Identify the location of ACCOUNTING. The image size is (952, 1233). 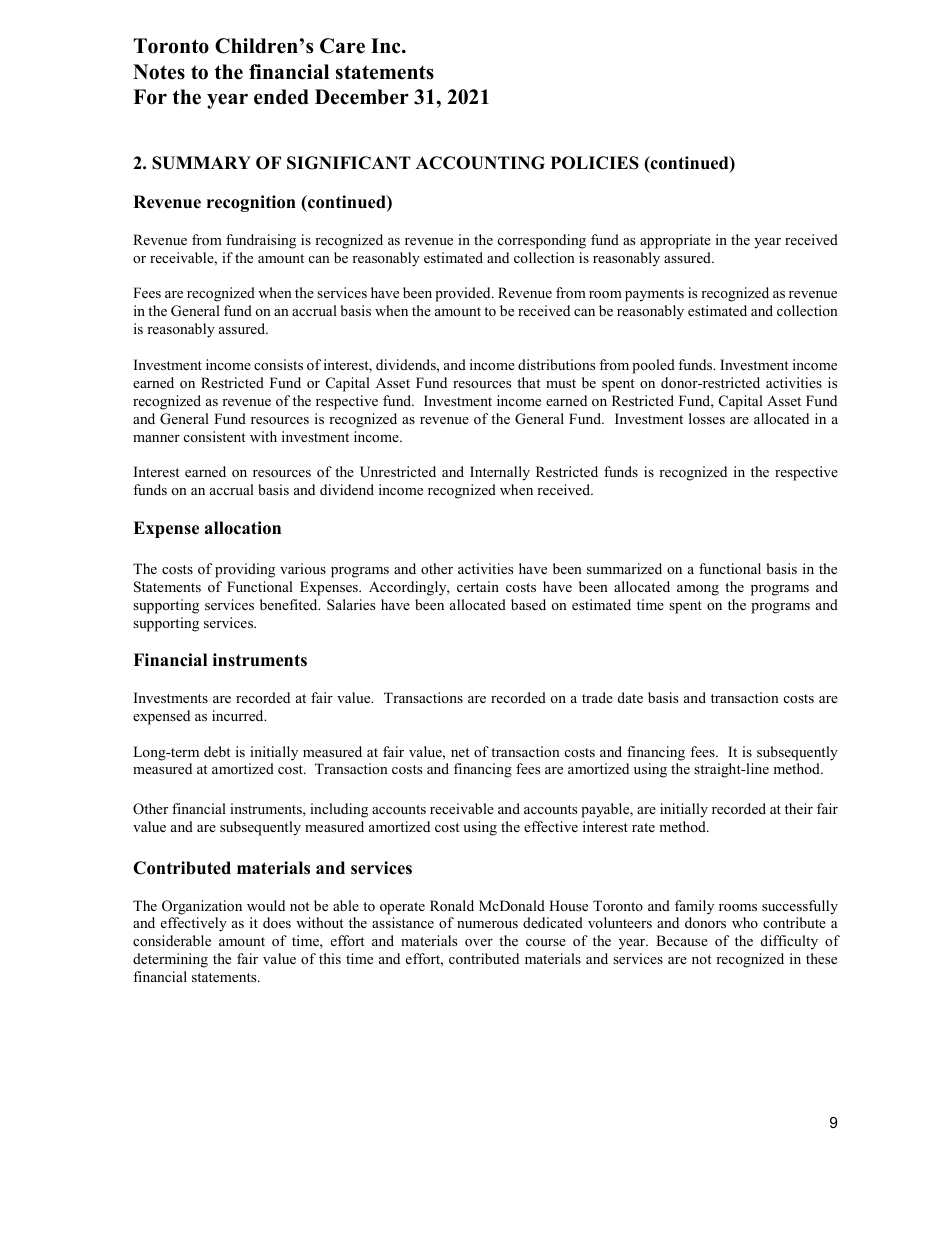
(480, 163).
